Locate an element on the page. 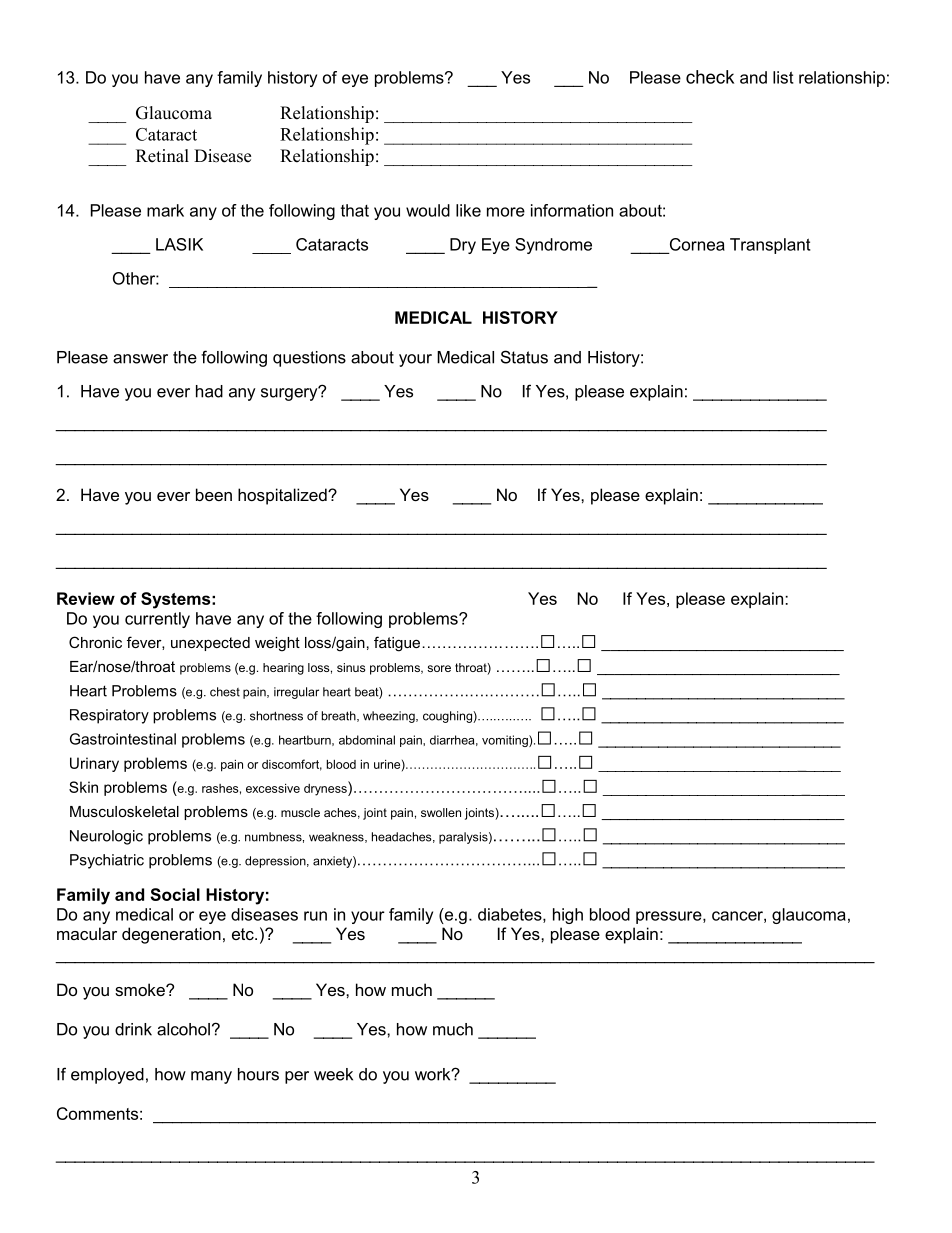 The width and height of the page is (952, 1233). sore is located at coordinates (439, 668).
